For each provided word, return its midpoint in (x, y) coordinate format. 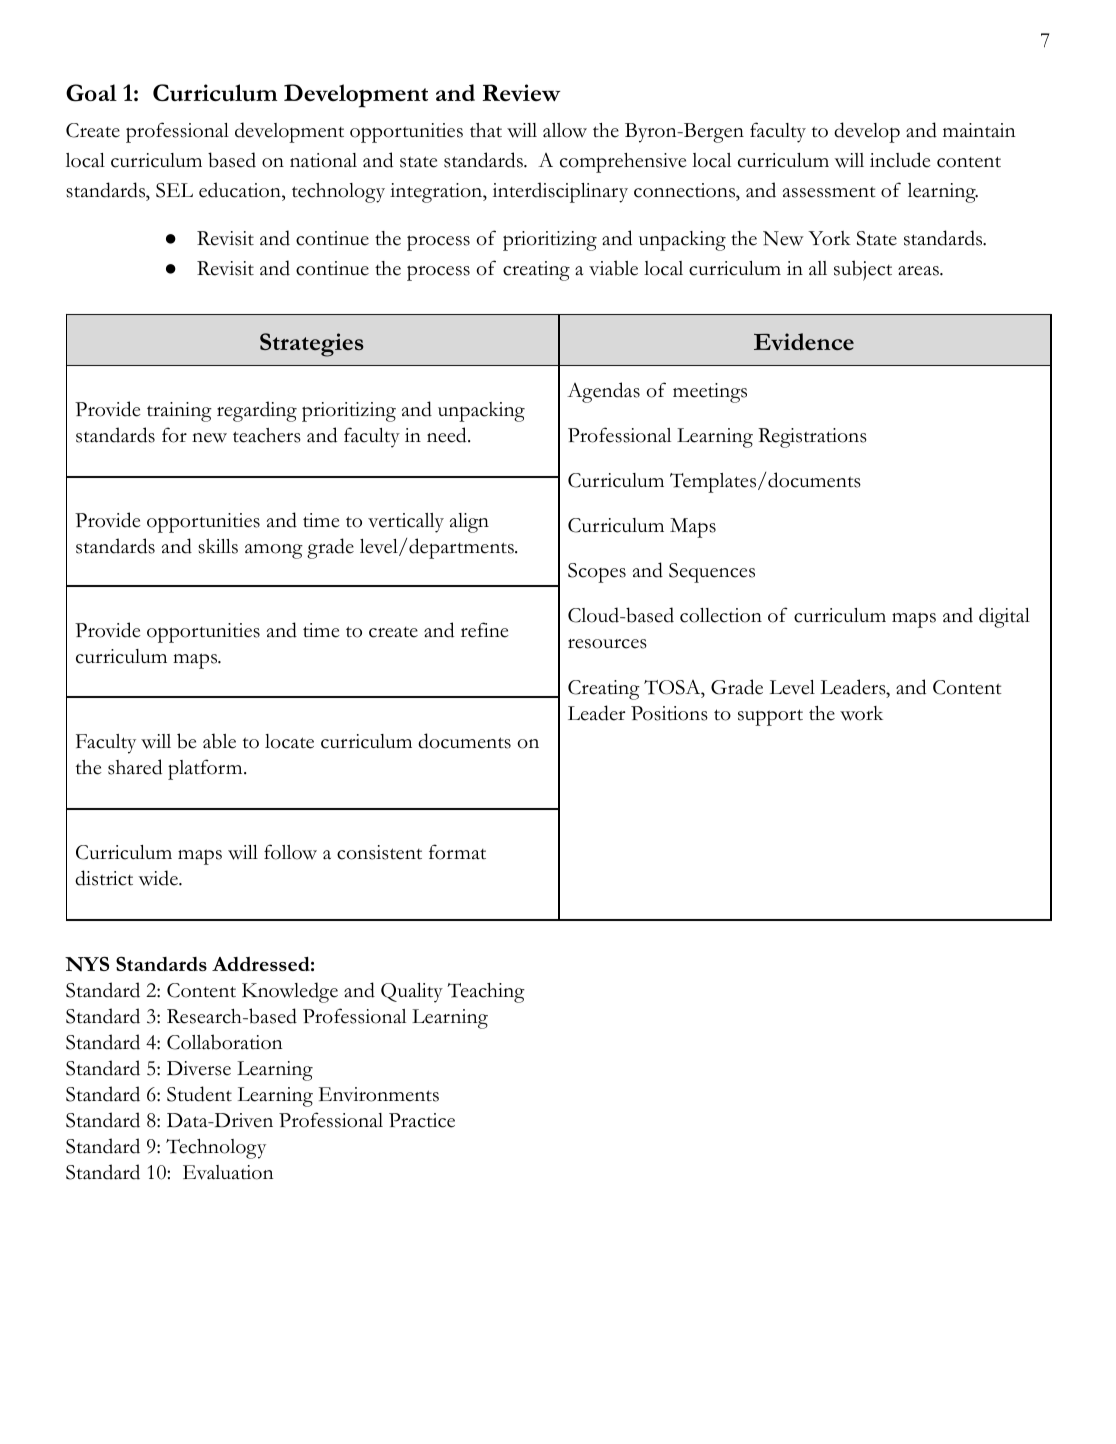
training (179, 412)
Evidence (804, 341)
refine (485, 630)
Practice (422, 1120)
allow (565, 130)
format (457, 852)
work (861, 713)
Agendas (603, 392)
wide (159, 878)
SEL (174, 190)
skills (218, 546)
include (900, 160)
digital (1004, 617)
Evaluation (228, 1172)
